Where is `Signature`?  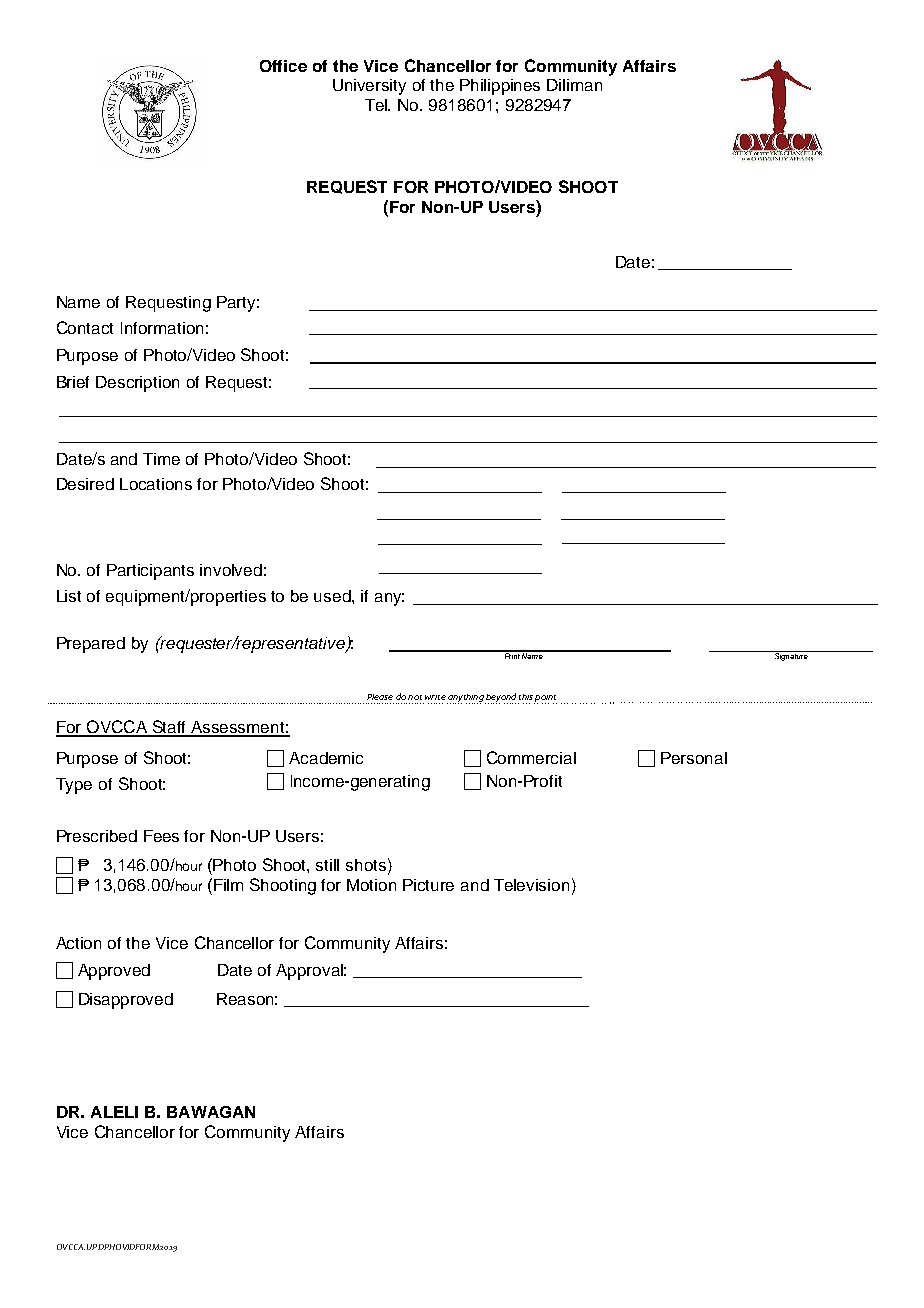
Signature is located at coordinates (791, 656).
